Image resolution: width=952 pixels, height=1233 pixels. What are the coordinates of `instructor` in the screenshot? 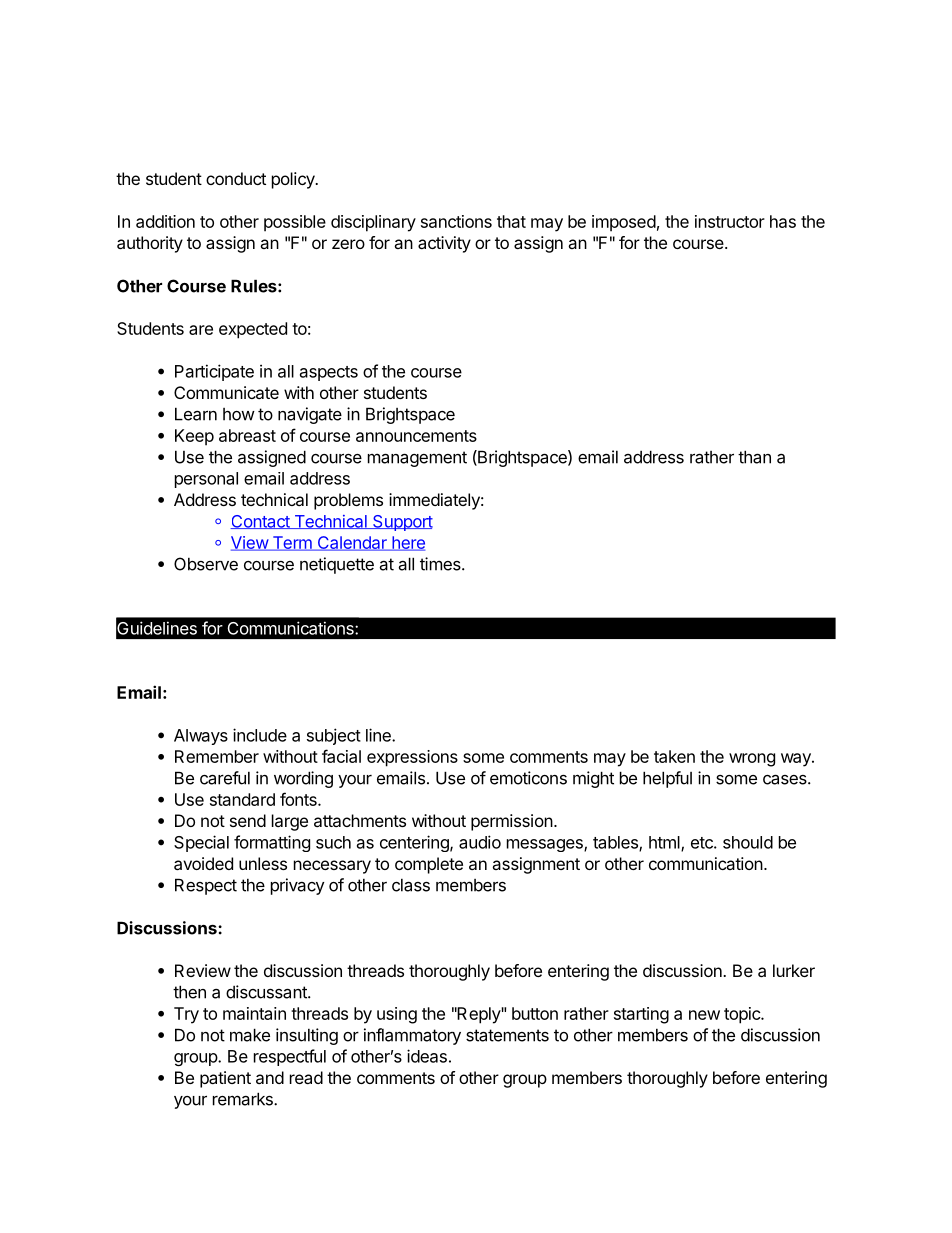 It's located at (730, 221).
